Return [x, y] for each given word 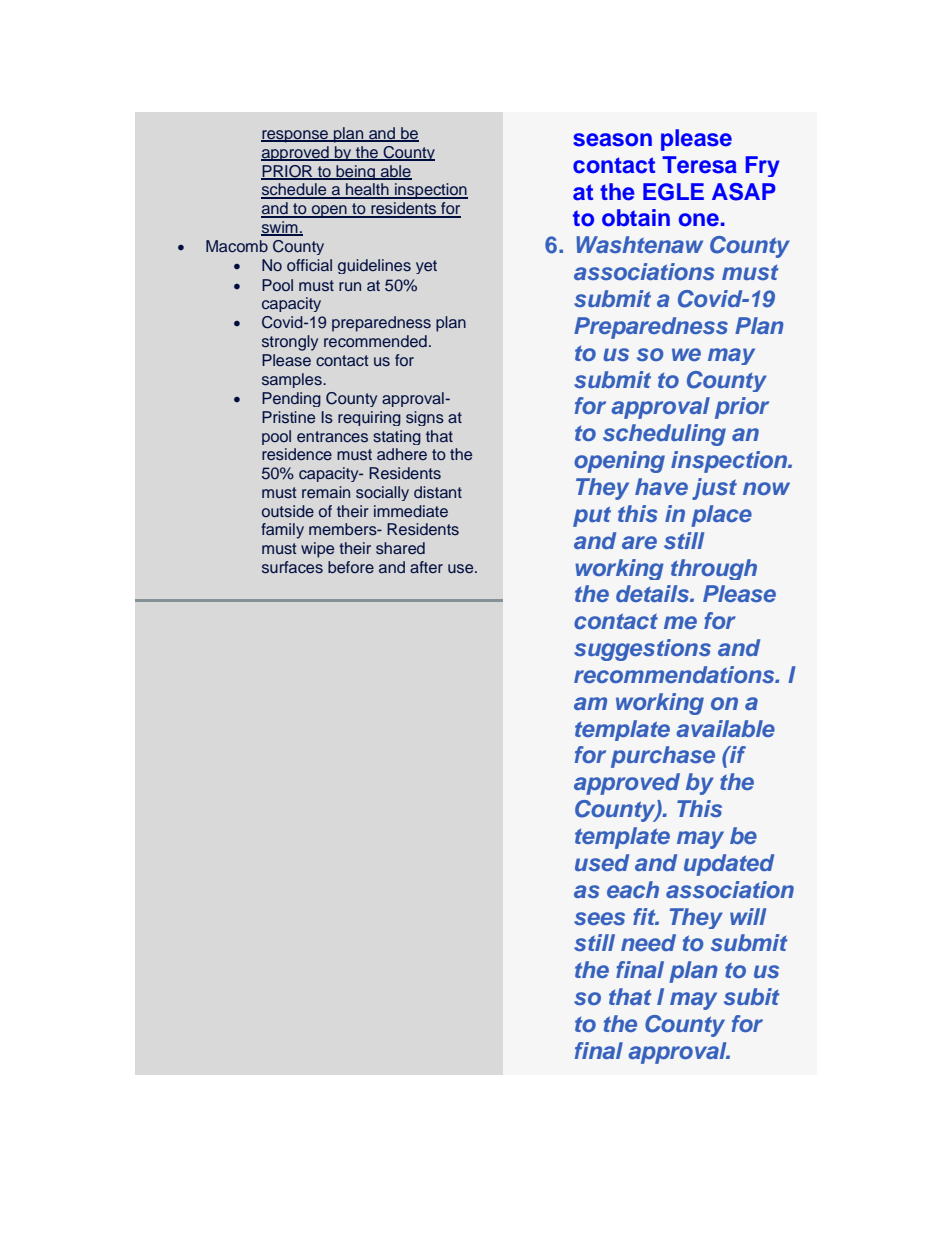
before [351, 567]
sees [599, 918]
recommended [375, 341]
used [602, 862]
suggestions [642, 650]
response [296, 136]
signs [425, 418]
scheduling [664, 435]
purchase [663, 757]
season [612, 140]
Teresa [699, 165]
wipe [317, 550]
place [721, 516]
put [592, 516]
